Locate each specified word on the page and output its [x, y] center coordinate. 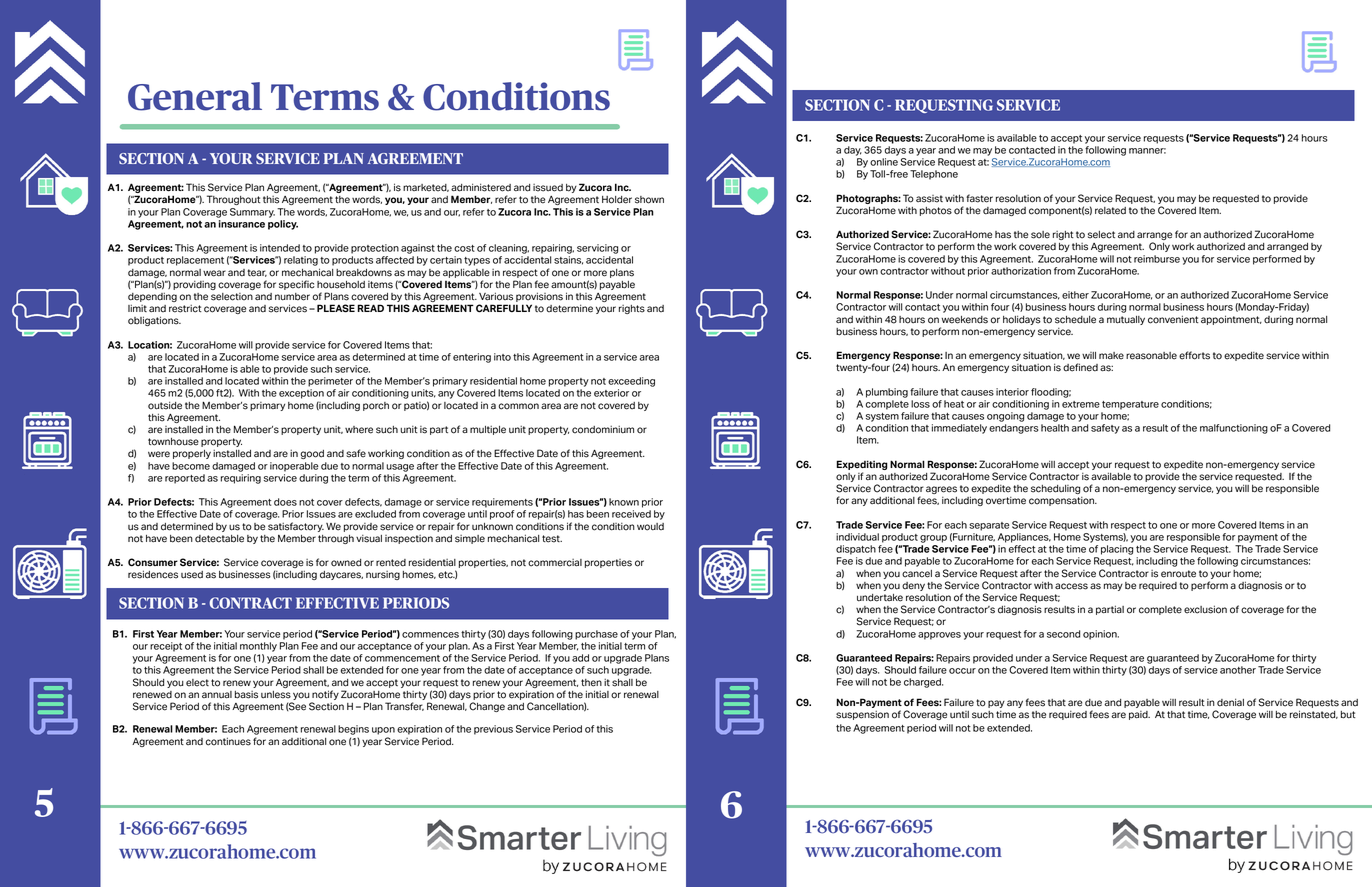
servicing [597, 249]
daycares [341, 575]
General [195, 96]
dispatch [856, 550]
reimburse [1157, 259]
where [359, 430]
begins [353, 730]
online [884, 162]
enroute [1178, 574]
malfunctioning [1234, 429]
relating [301, 261]
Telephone [934, 175]
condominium [603, 429]
